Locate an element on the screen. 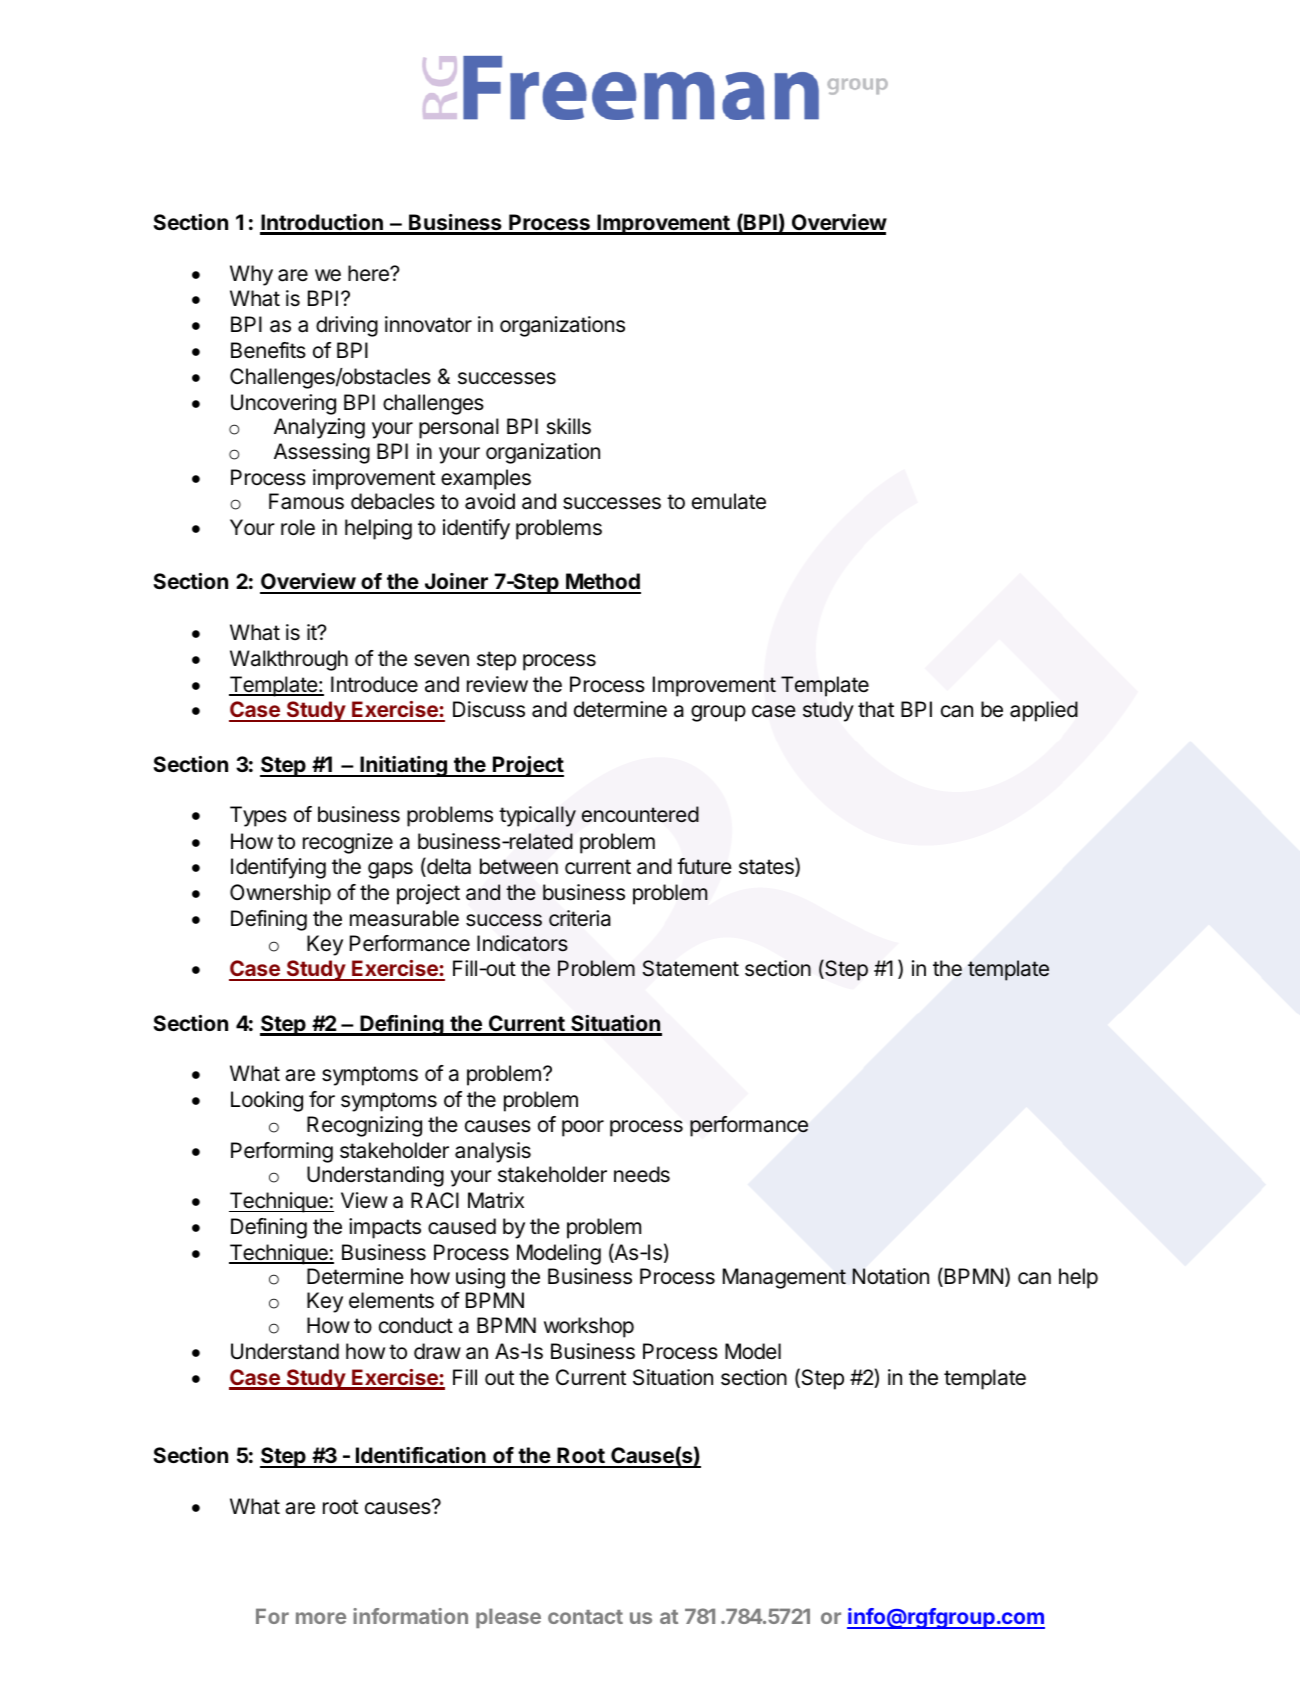 This screenshot has width=1300, height=1683. skills is located at coordinates (569, 426).
